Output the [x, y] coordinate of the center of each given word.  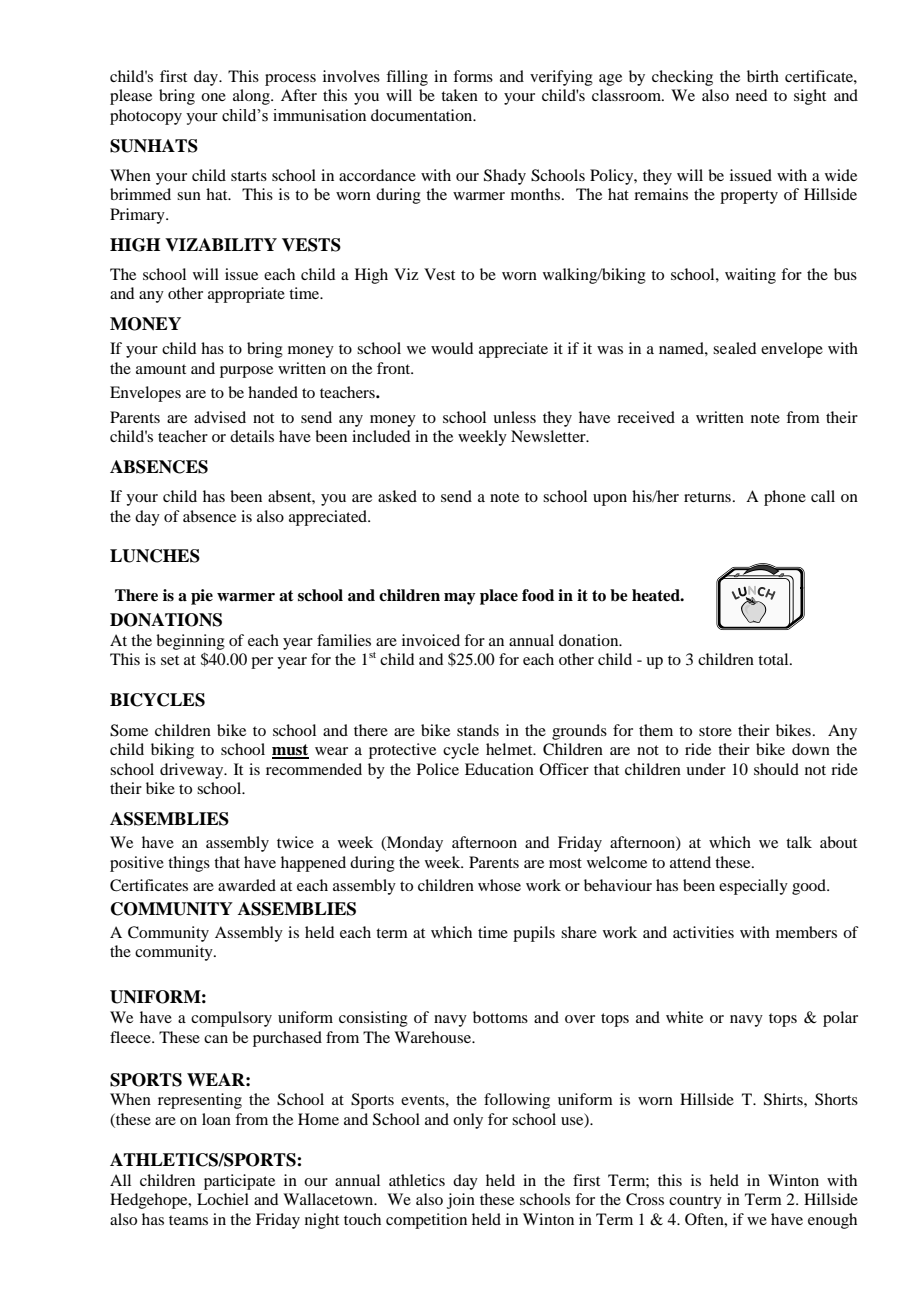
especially [753, 887]
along [252, 97]
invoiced [431, 640]
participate [239, 1182]
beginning [190, 642]
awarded [247, 885]
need [751, 95]
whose [499, 885]
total [774, 659]
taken [459, 95]
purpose [246, 372]
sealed [734, 348]
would [452, 348]
